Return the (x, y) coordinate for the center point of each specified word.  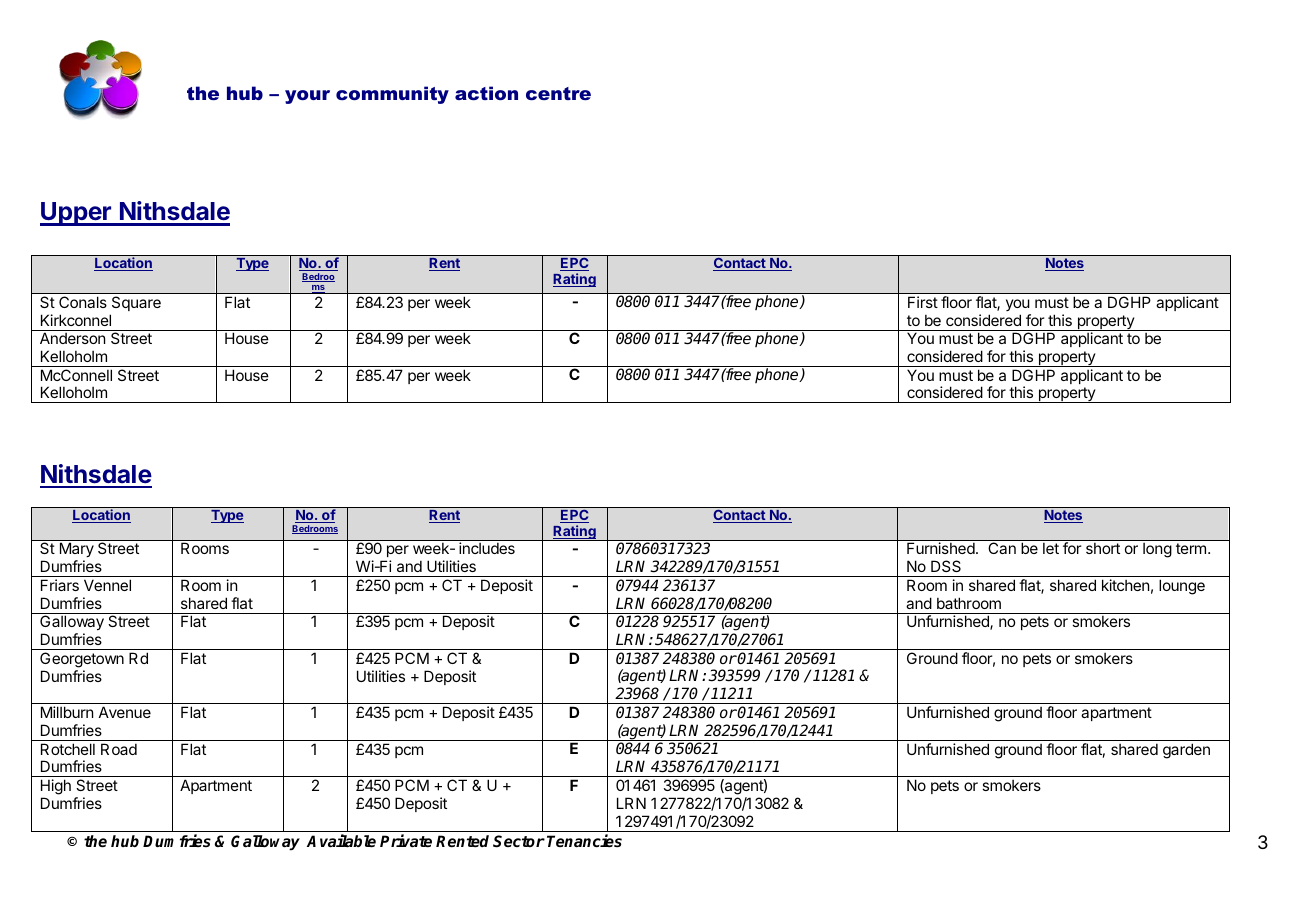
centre (558, 93)
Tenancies (584, 840)
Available (341, 841)
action (486, 93)
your (307, 97)
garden (1186, 751)
